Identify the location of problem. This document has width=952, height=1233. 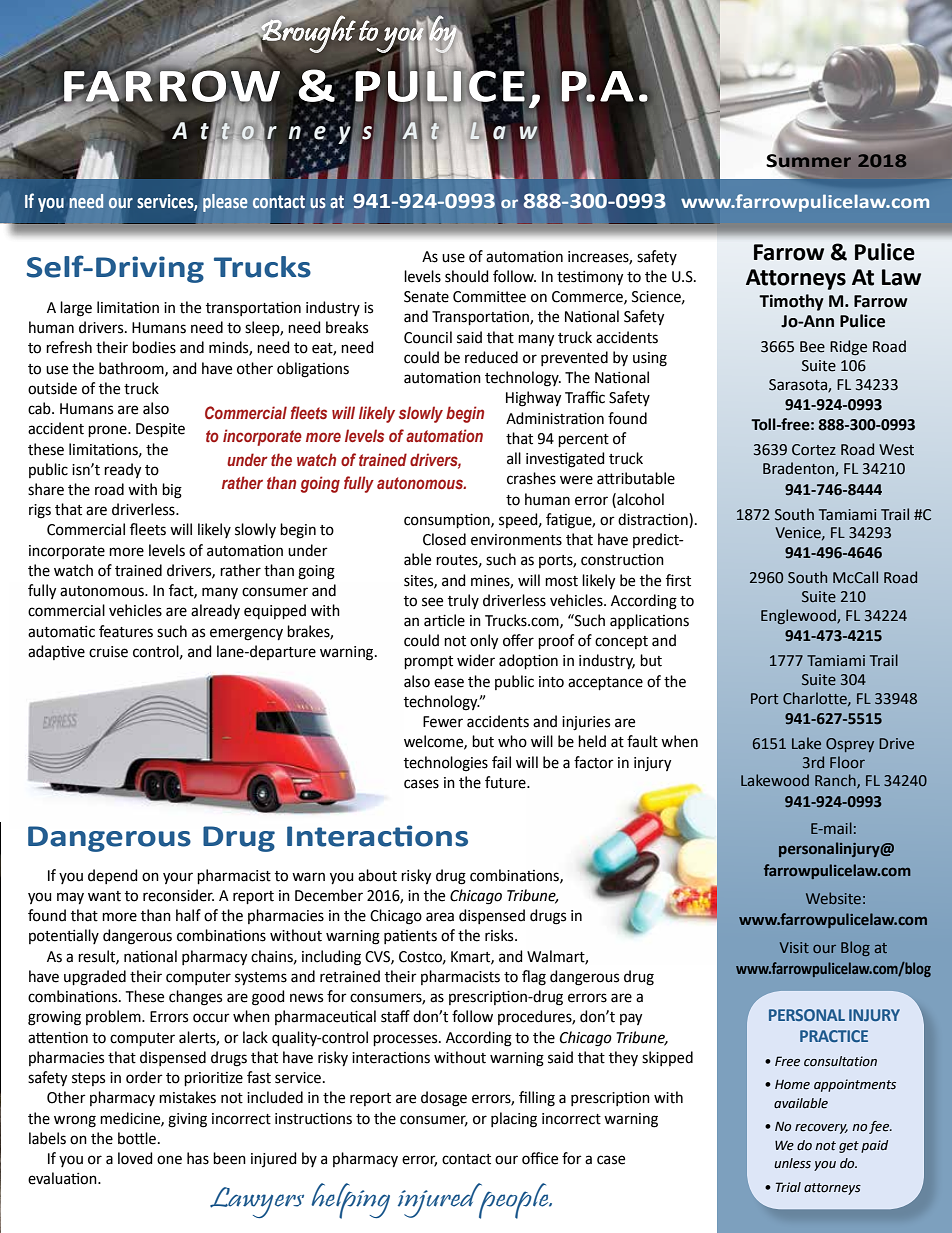
(114, 1017).
